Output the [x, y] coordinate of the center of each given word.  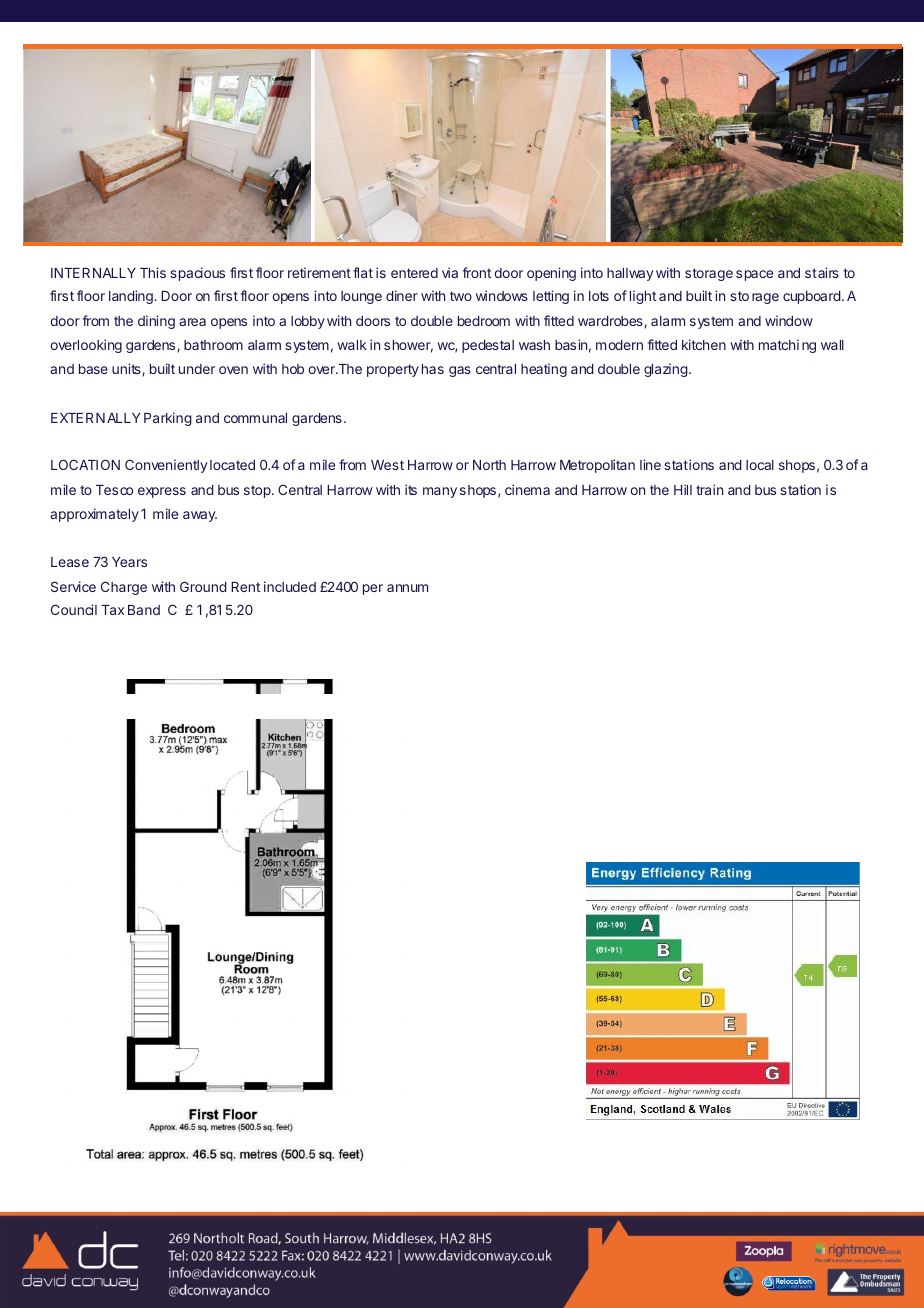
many [440, 492]
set [158, 969]
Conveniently [166, 466]
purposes [626, 1036]
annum [407, 588]
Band [144, 610]
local [760, 465]
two [461, 296]
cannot [328, 991]
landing [132, 297]
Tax [112, 610]
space [754, 275]
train [709, 489]
